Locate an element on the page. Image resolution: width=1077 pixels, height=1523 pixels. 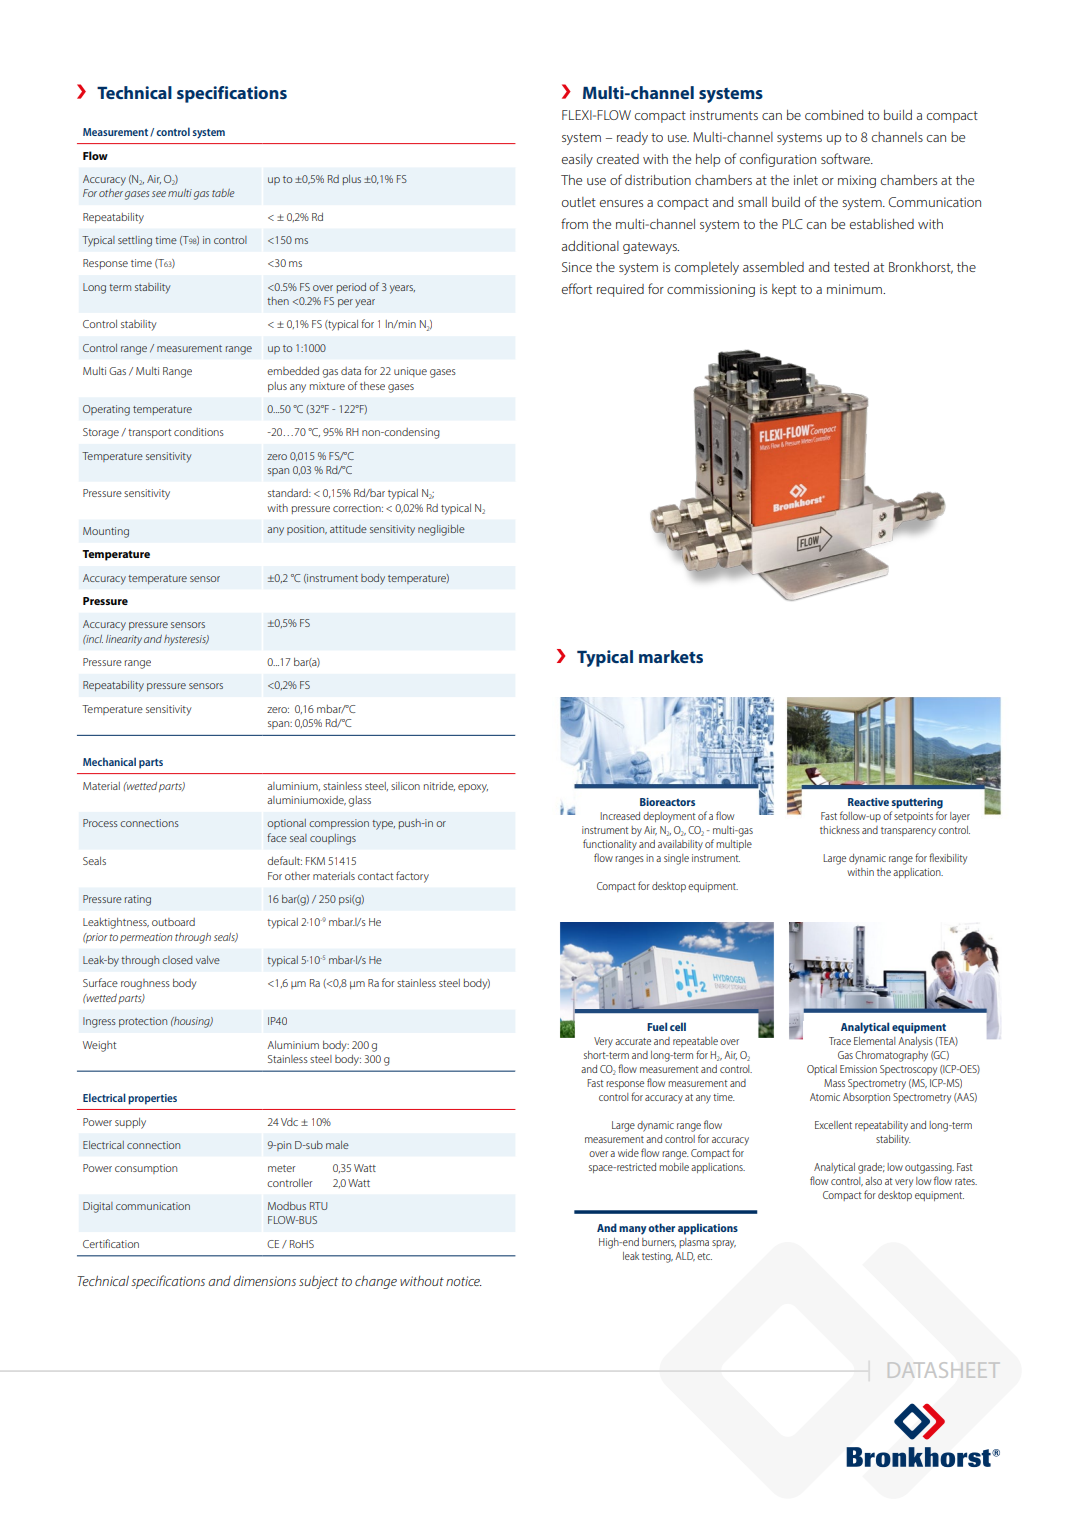
see is located at coordinates (159, 194).
